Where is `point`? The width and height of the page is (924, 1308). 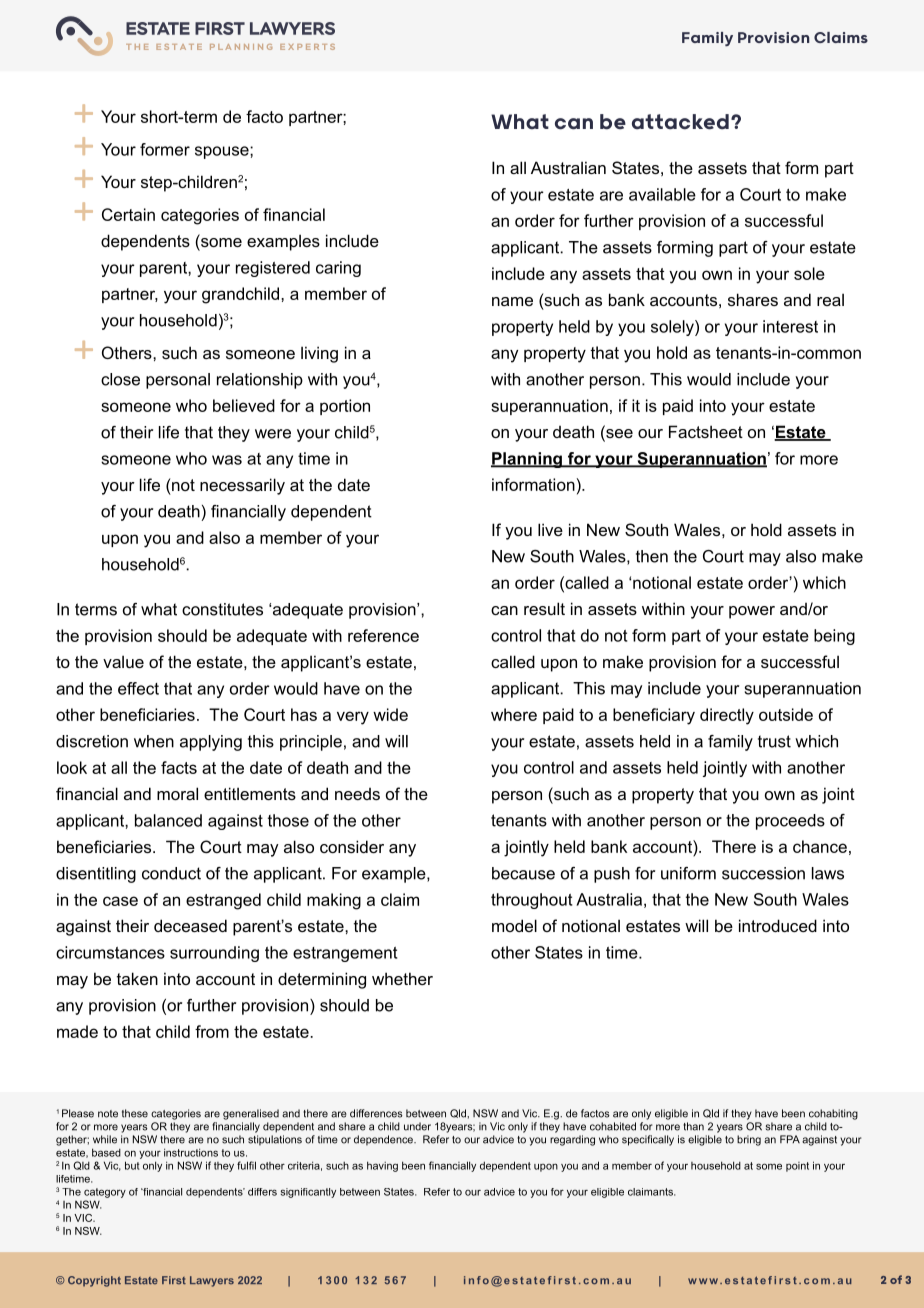
point is located at coordinates (797, 1167).
